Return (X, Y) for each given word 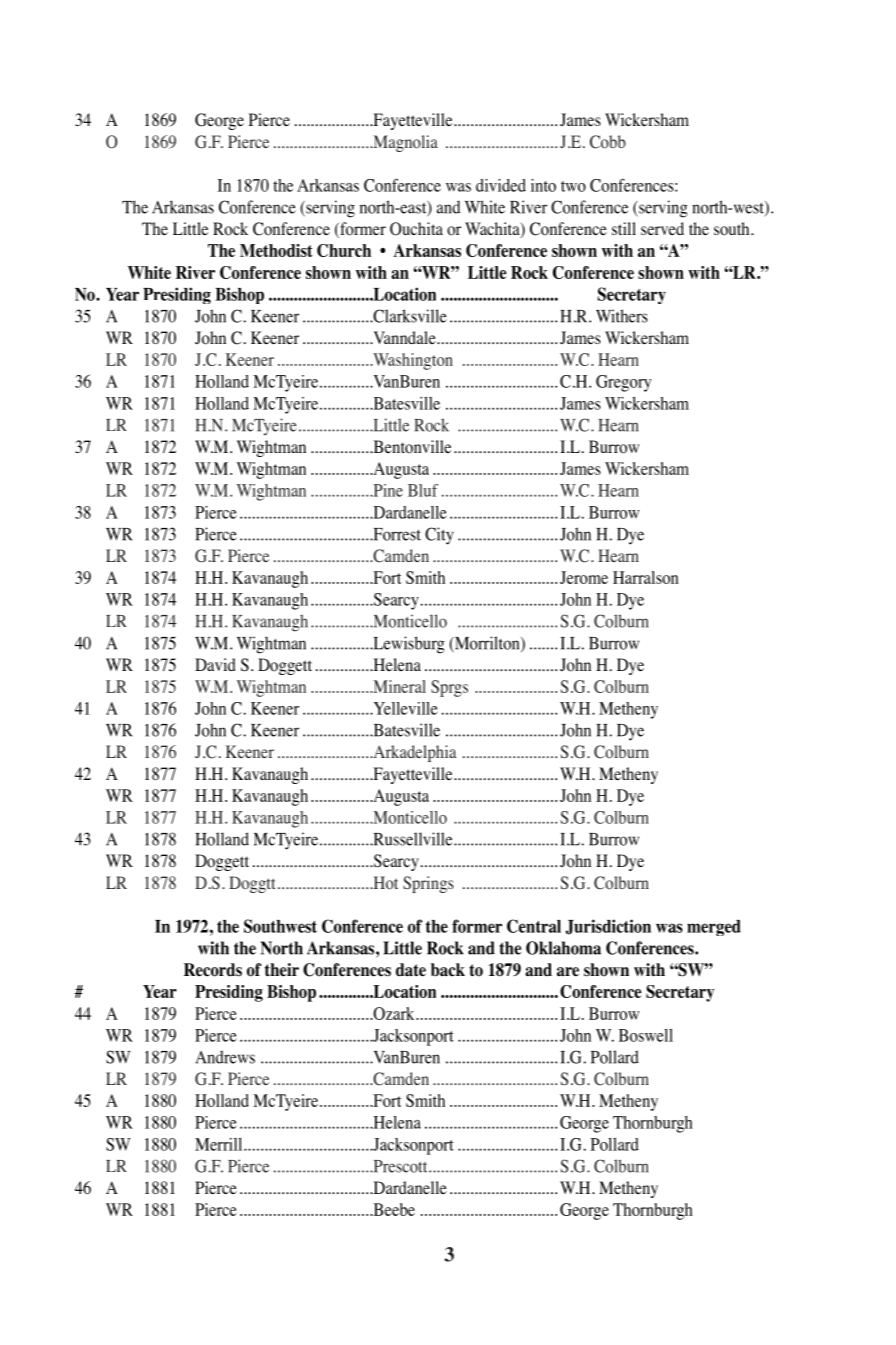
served (662, 228)
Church (344, 250)
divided (501, 185)
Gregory (623, 383)
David (215, 664)
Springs (428, 884)
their (282, 970)
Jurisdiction (608, 927)
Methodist (276, 250)
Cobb (608, 142)
